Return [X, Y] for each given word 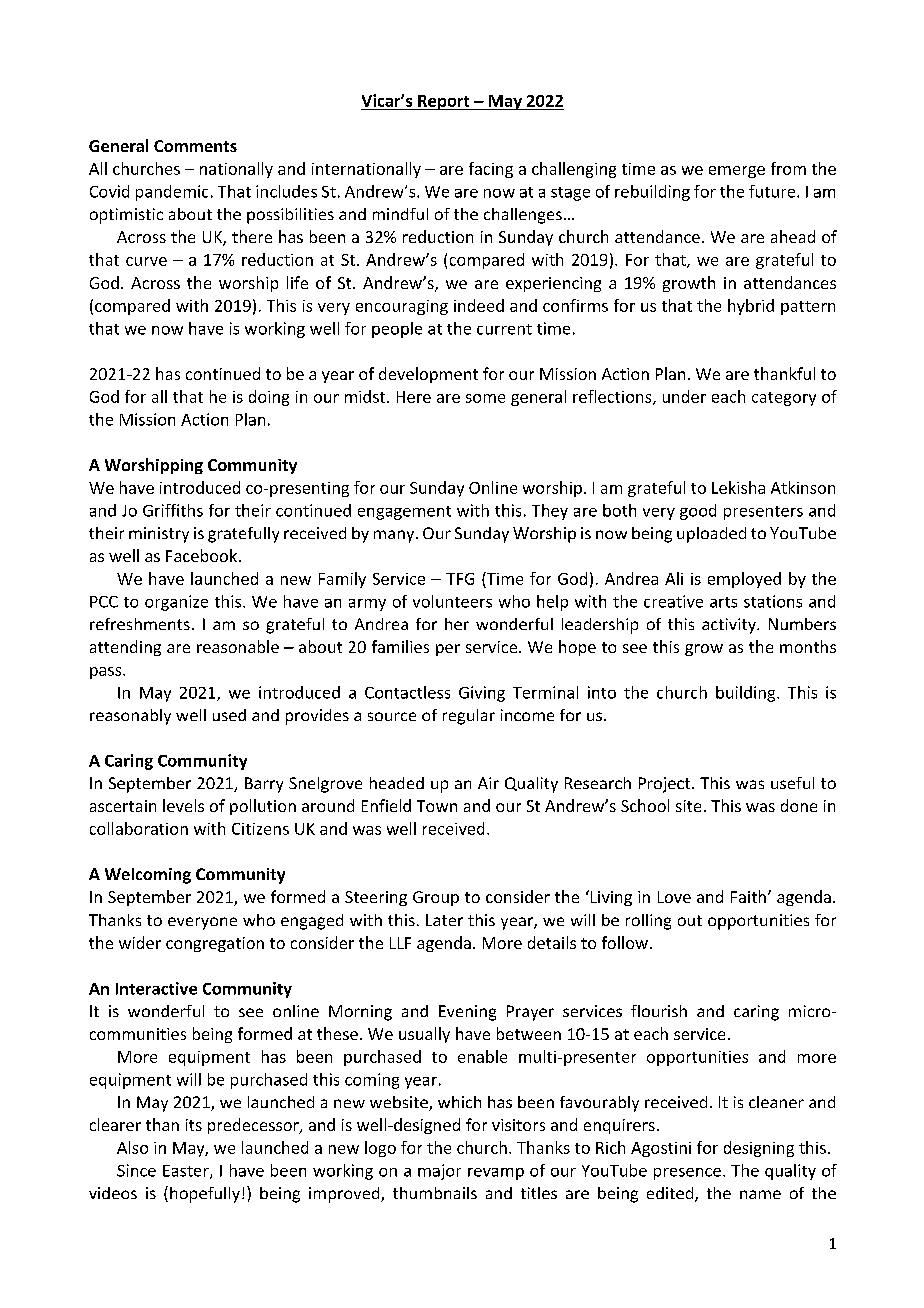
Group [436, 898]
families [400, 646]
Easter [187, 1172]
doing [269, 398]
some [485, 398]
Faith [748, 896]
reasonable [238, 646]
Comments [195, 146]
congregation [215, 944]
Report [444, 102]
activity [730, 626]
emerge [737, 172]
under [684, 396]
